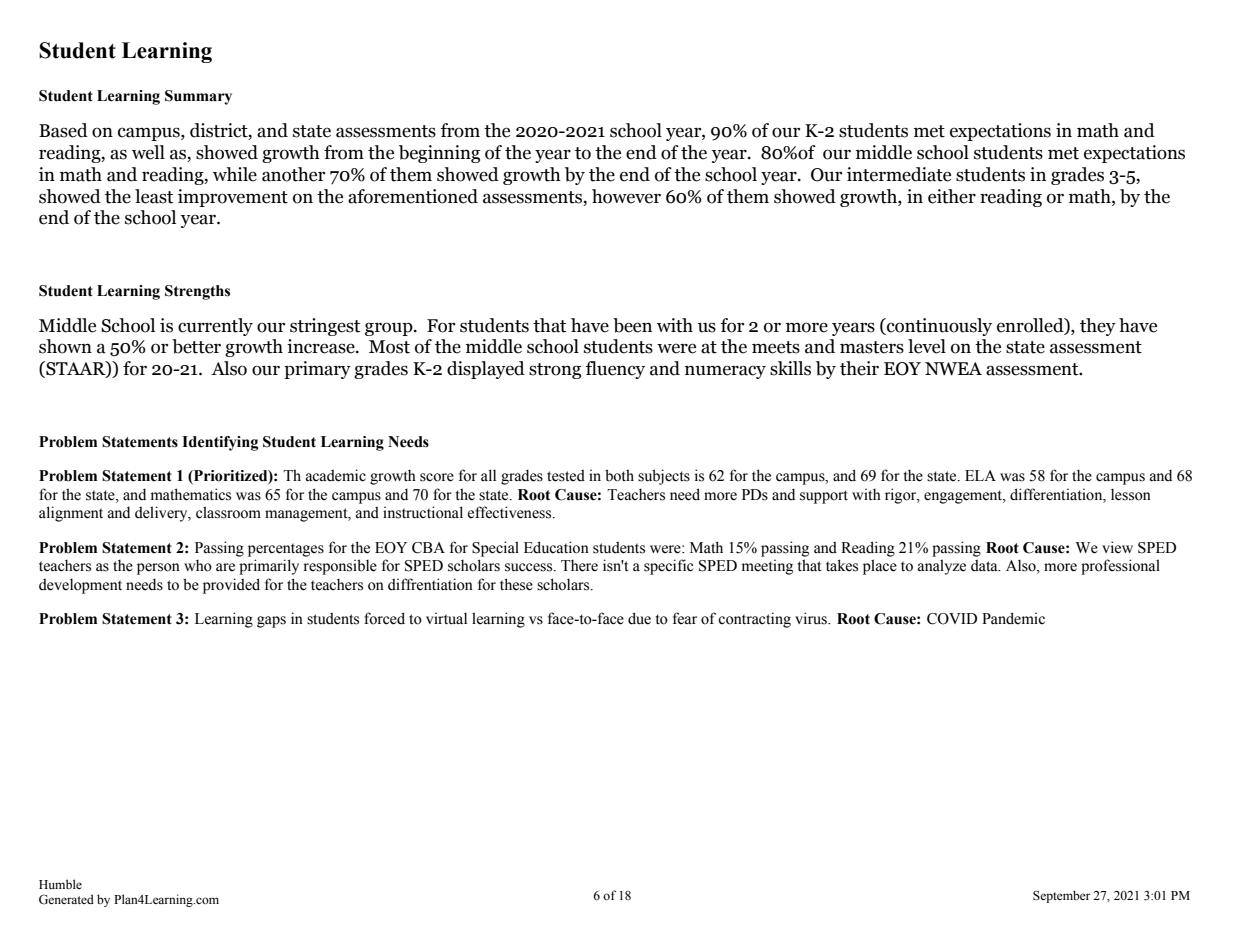 This screenshot has height=952, width=1233. What do you see at coordinates (1013, 618) in the screenshot?
I see `Pandemic` at bounding box center [1013, 618].
